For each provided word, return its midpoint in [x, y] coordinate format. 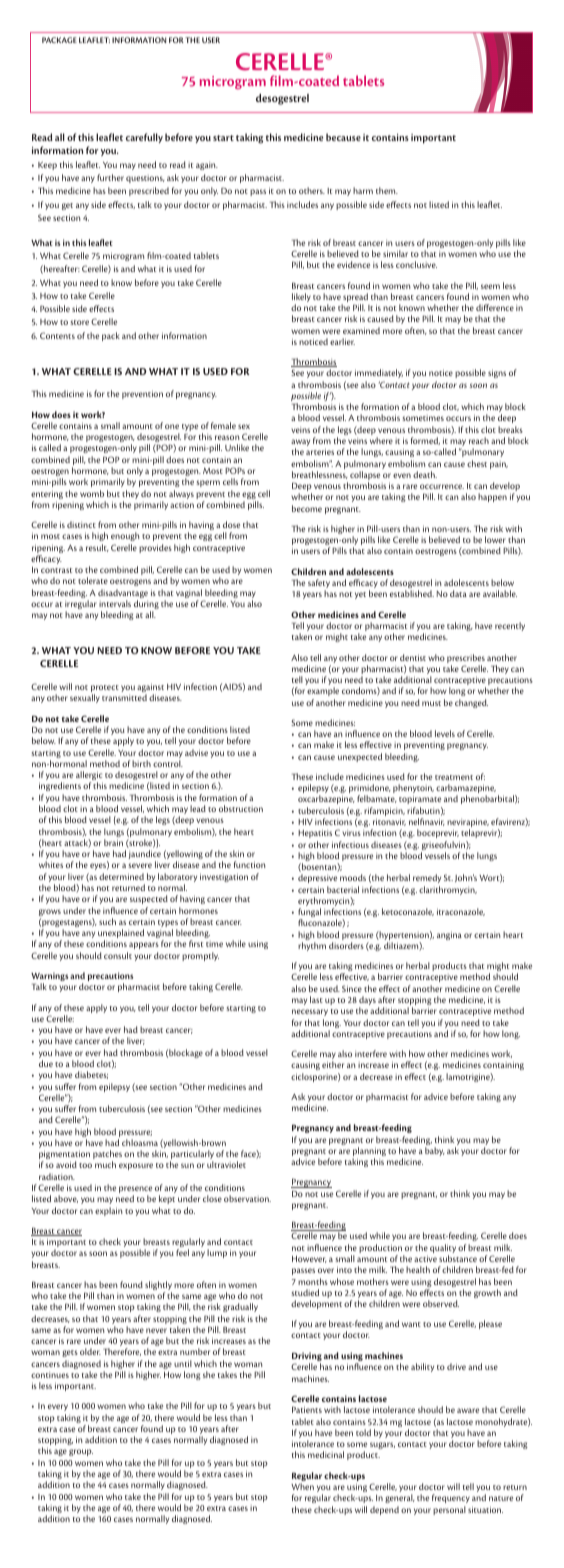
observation [247, 1198]
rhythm [312, 946]
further [110, 177]
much [105, 1164]
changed [471, 703]
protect [105, 690]
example [323, 693]
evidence [353, 264]
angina [449, 935]
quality [443, 1250]
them [387, 190]
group [81, 1452]
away [300, 444]
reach [479, 440]
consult [118, 955]
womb [92, 493]
